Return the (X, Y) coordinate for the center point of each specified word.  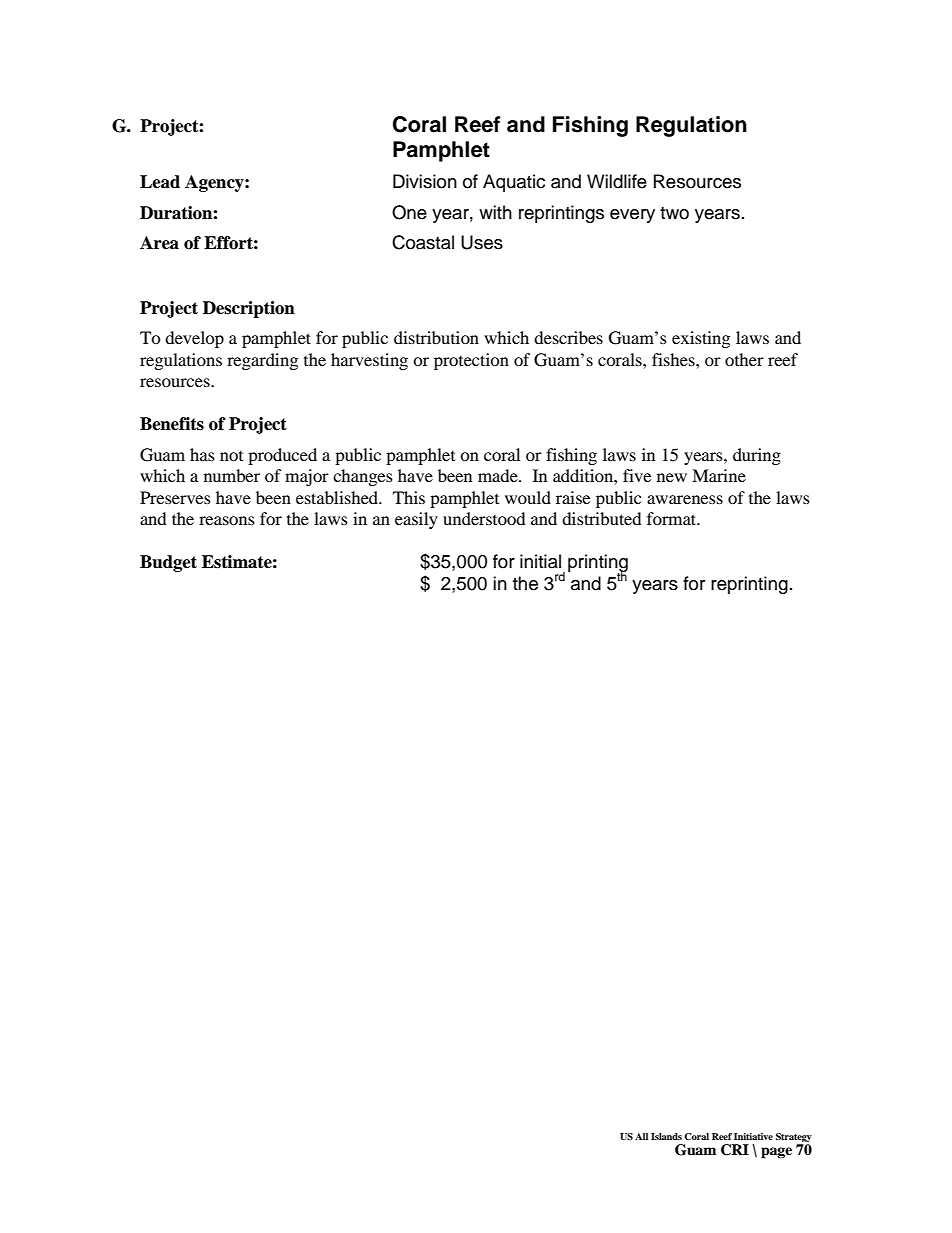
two (674, 213)
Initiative (753, 1136)
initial (540, 561)
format (673, 518)
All (641, 1136)
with (495, 212)
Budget (168, 563)
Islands (666, 1136)
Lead (160, 182)
